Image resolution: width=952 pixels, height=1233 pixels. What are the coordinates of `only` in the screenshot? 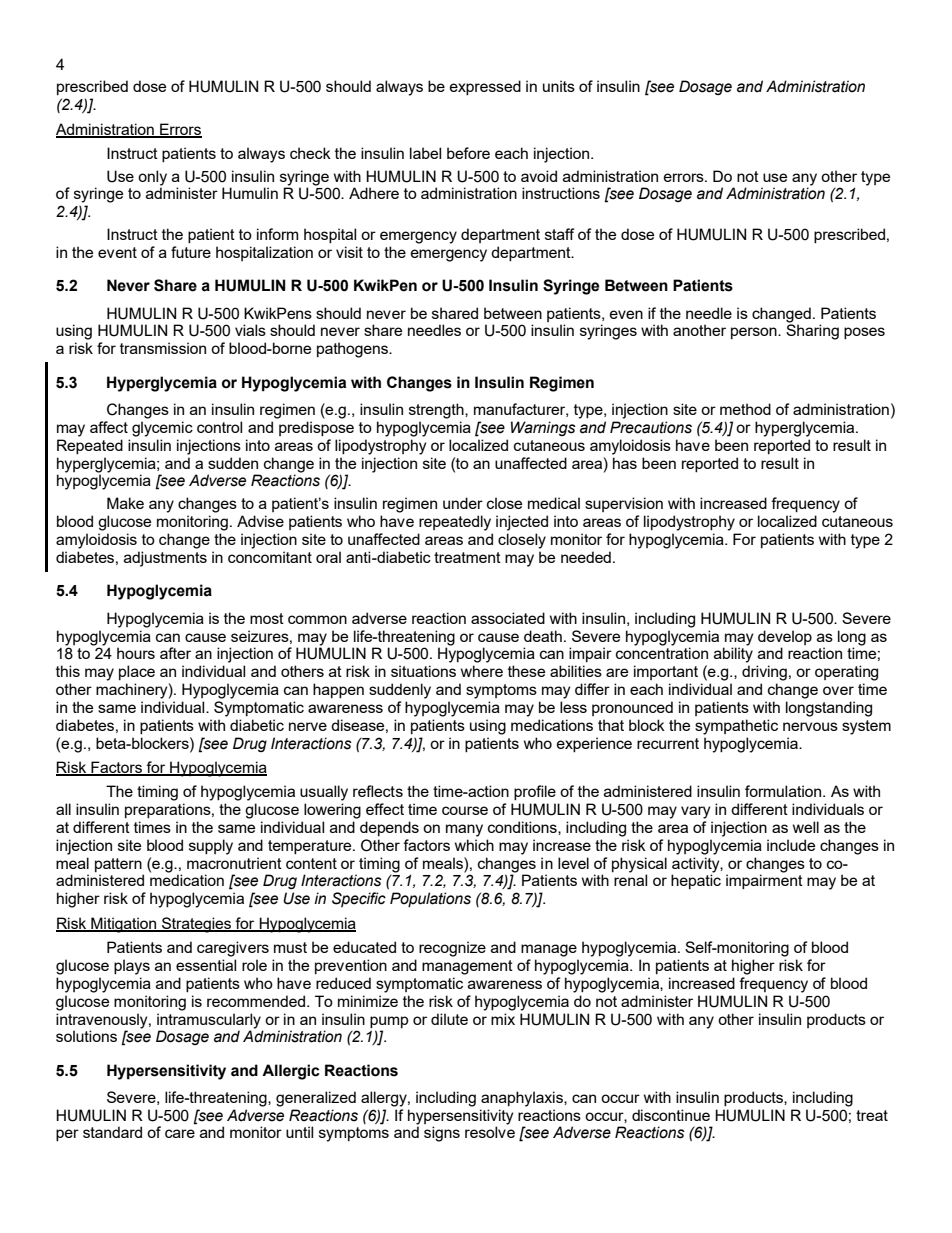 It's located at (152, 178).
